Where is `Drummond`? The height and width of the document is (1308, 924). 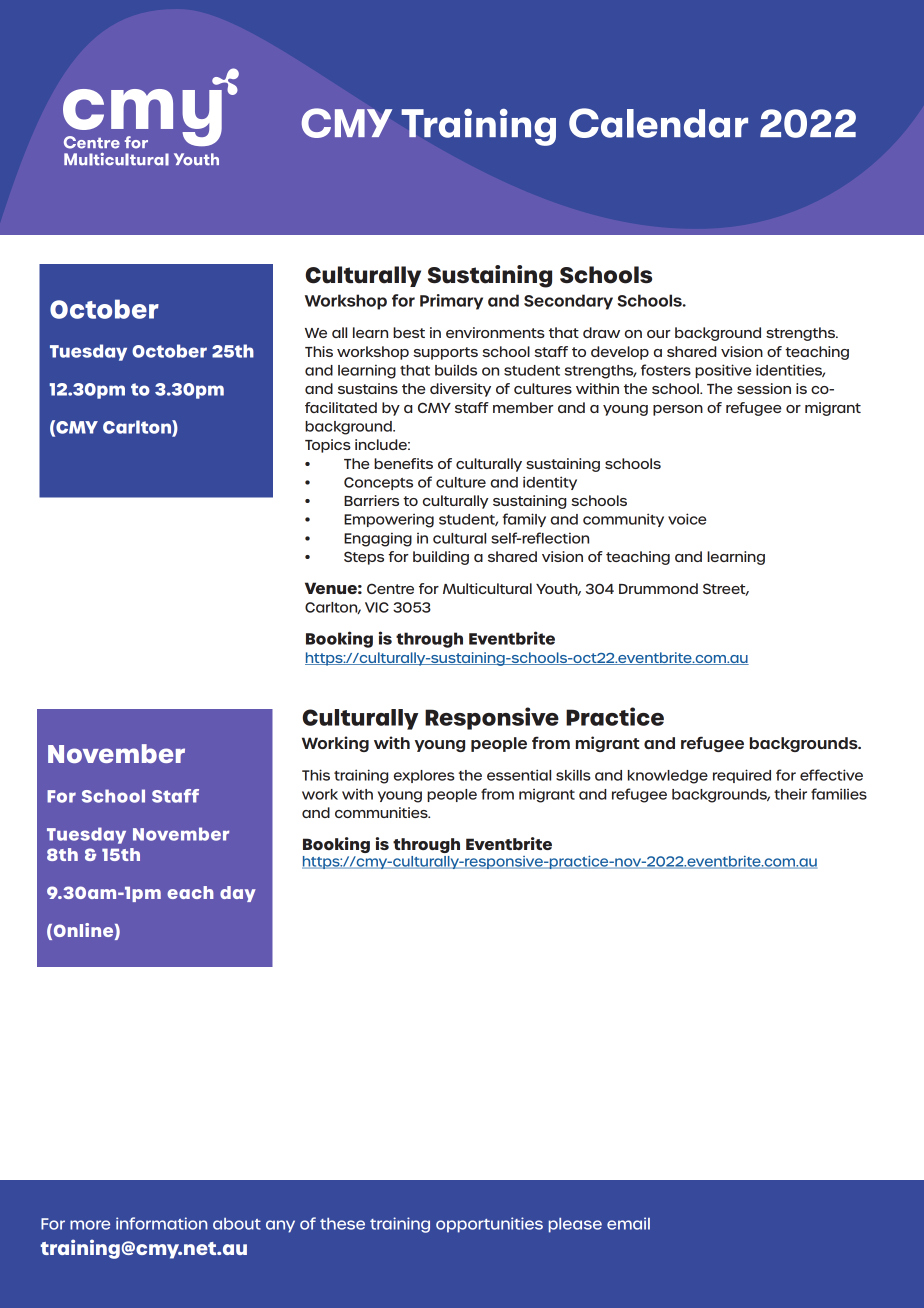 Drummond is located at coordinates (658, 588).
